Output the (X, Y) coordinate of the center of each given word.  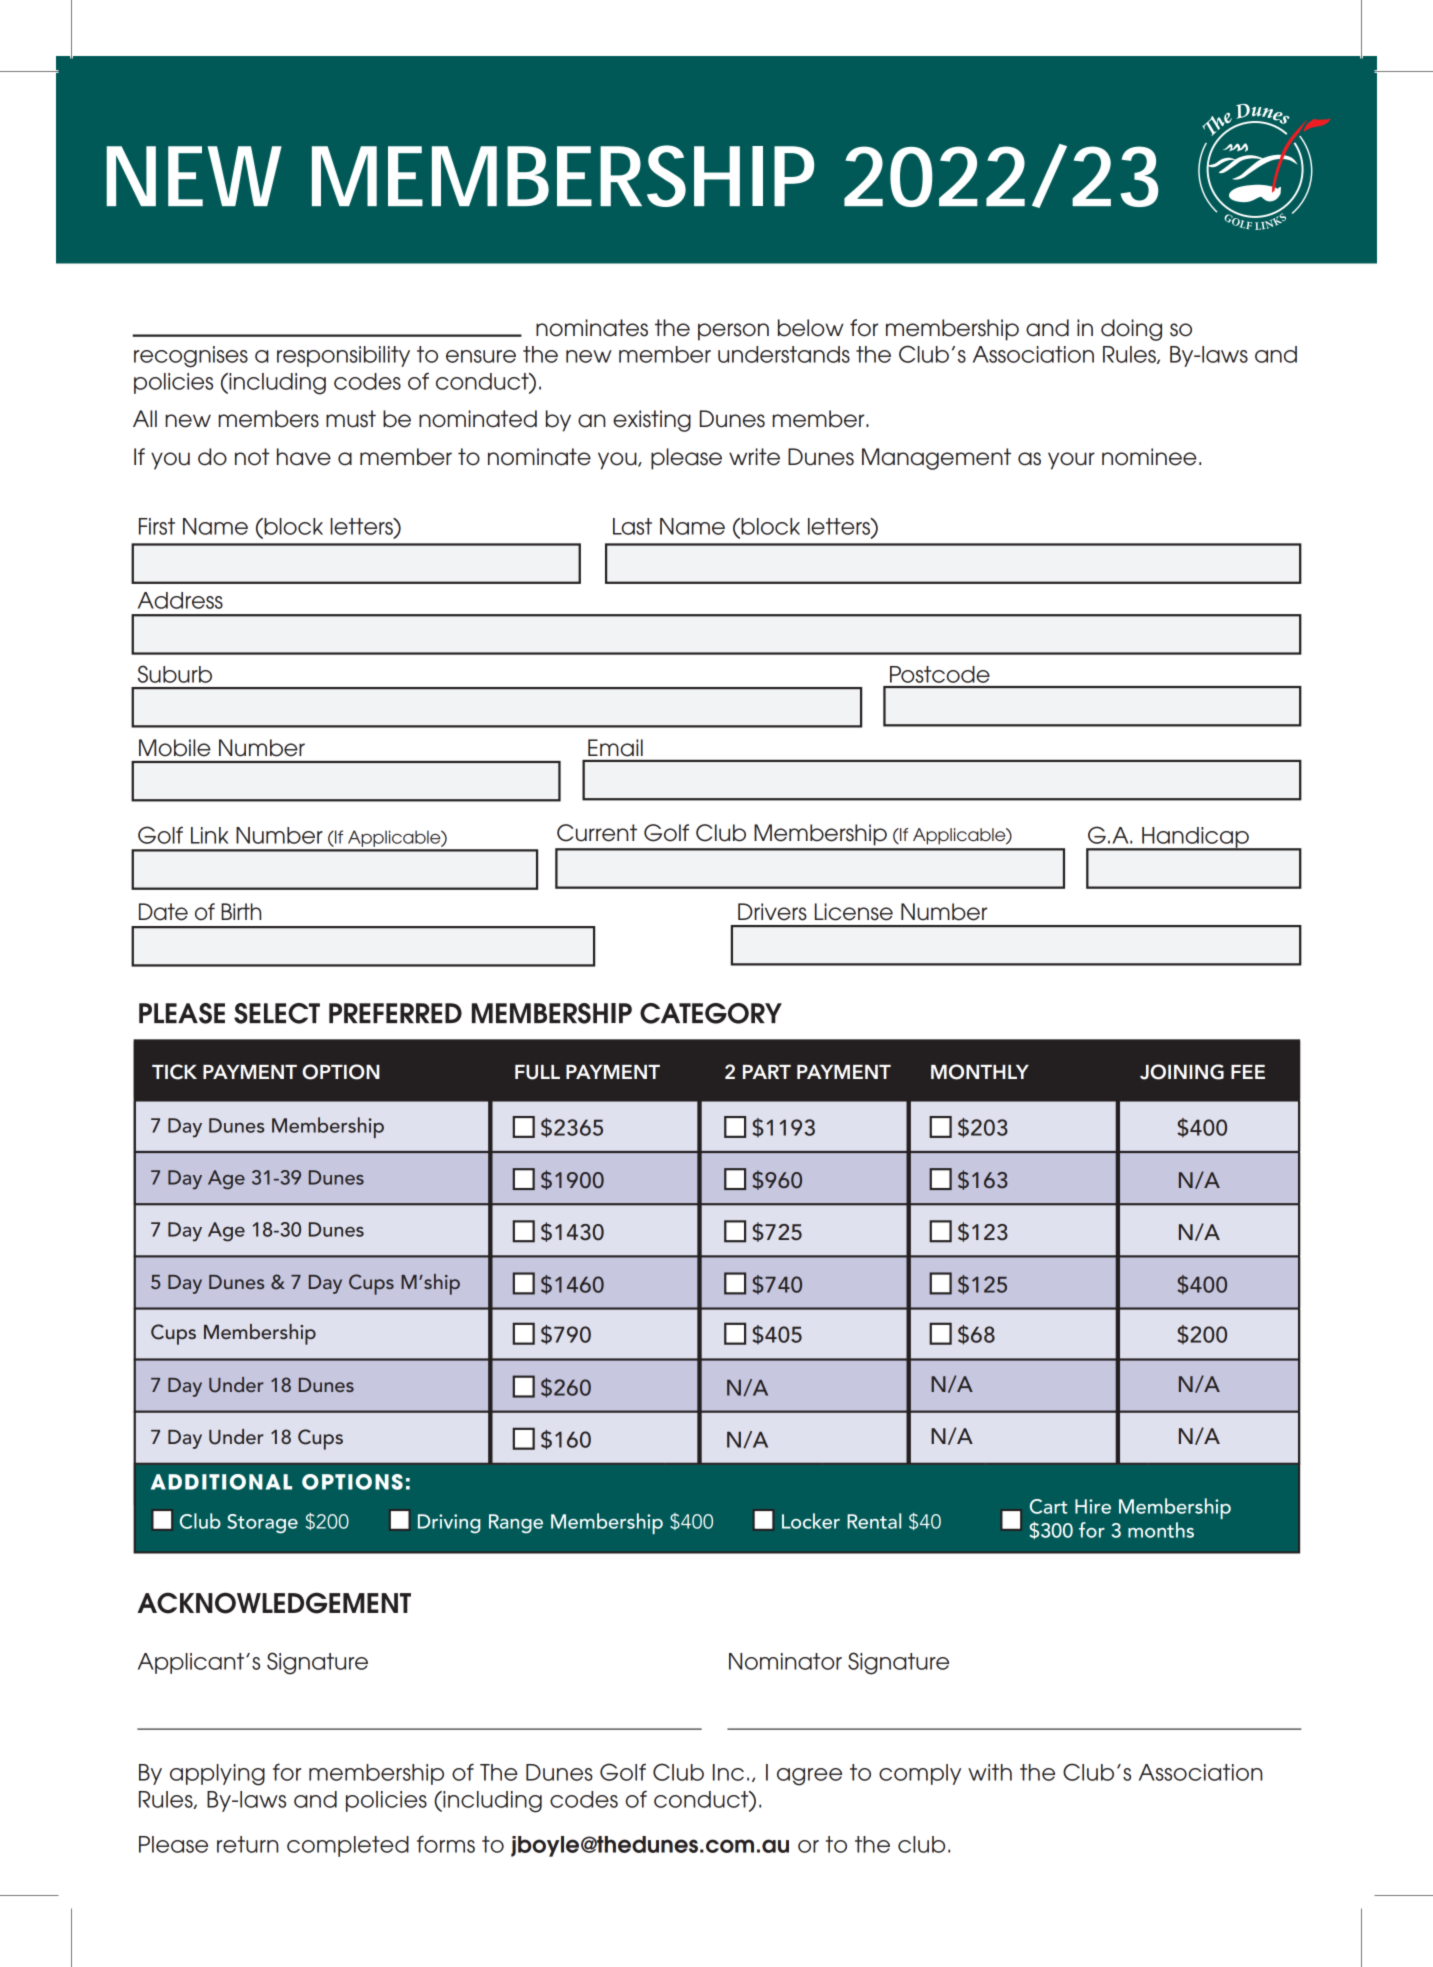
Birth (241, 911)
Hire (1093, 1506)
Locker (811, 1521)
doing (1131, 330)
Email (615, 747)
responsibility (343, 356)
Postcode (940, 674)
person (733, 332)
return (248, 1844)
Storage (262, 1524)
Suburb (175, 674)
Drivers (772, 912)
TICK (174, 1072)
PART (767, 1072)
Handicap (1195, 838)
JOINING (1182, 1072)
